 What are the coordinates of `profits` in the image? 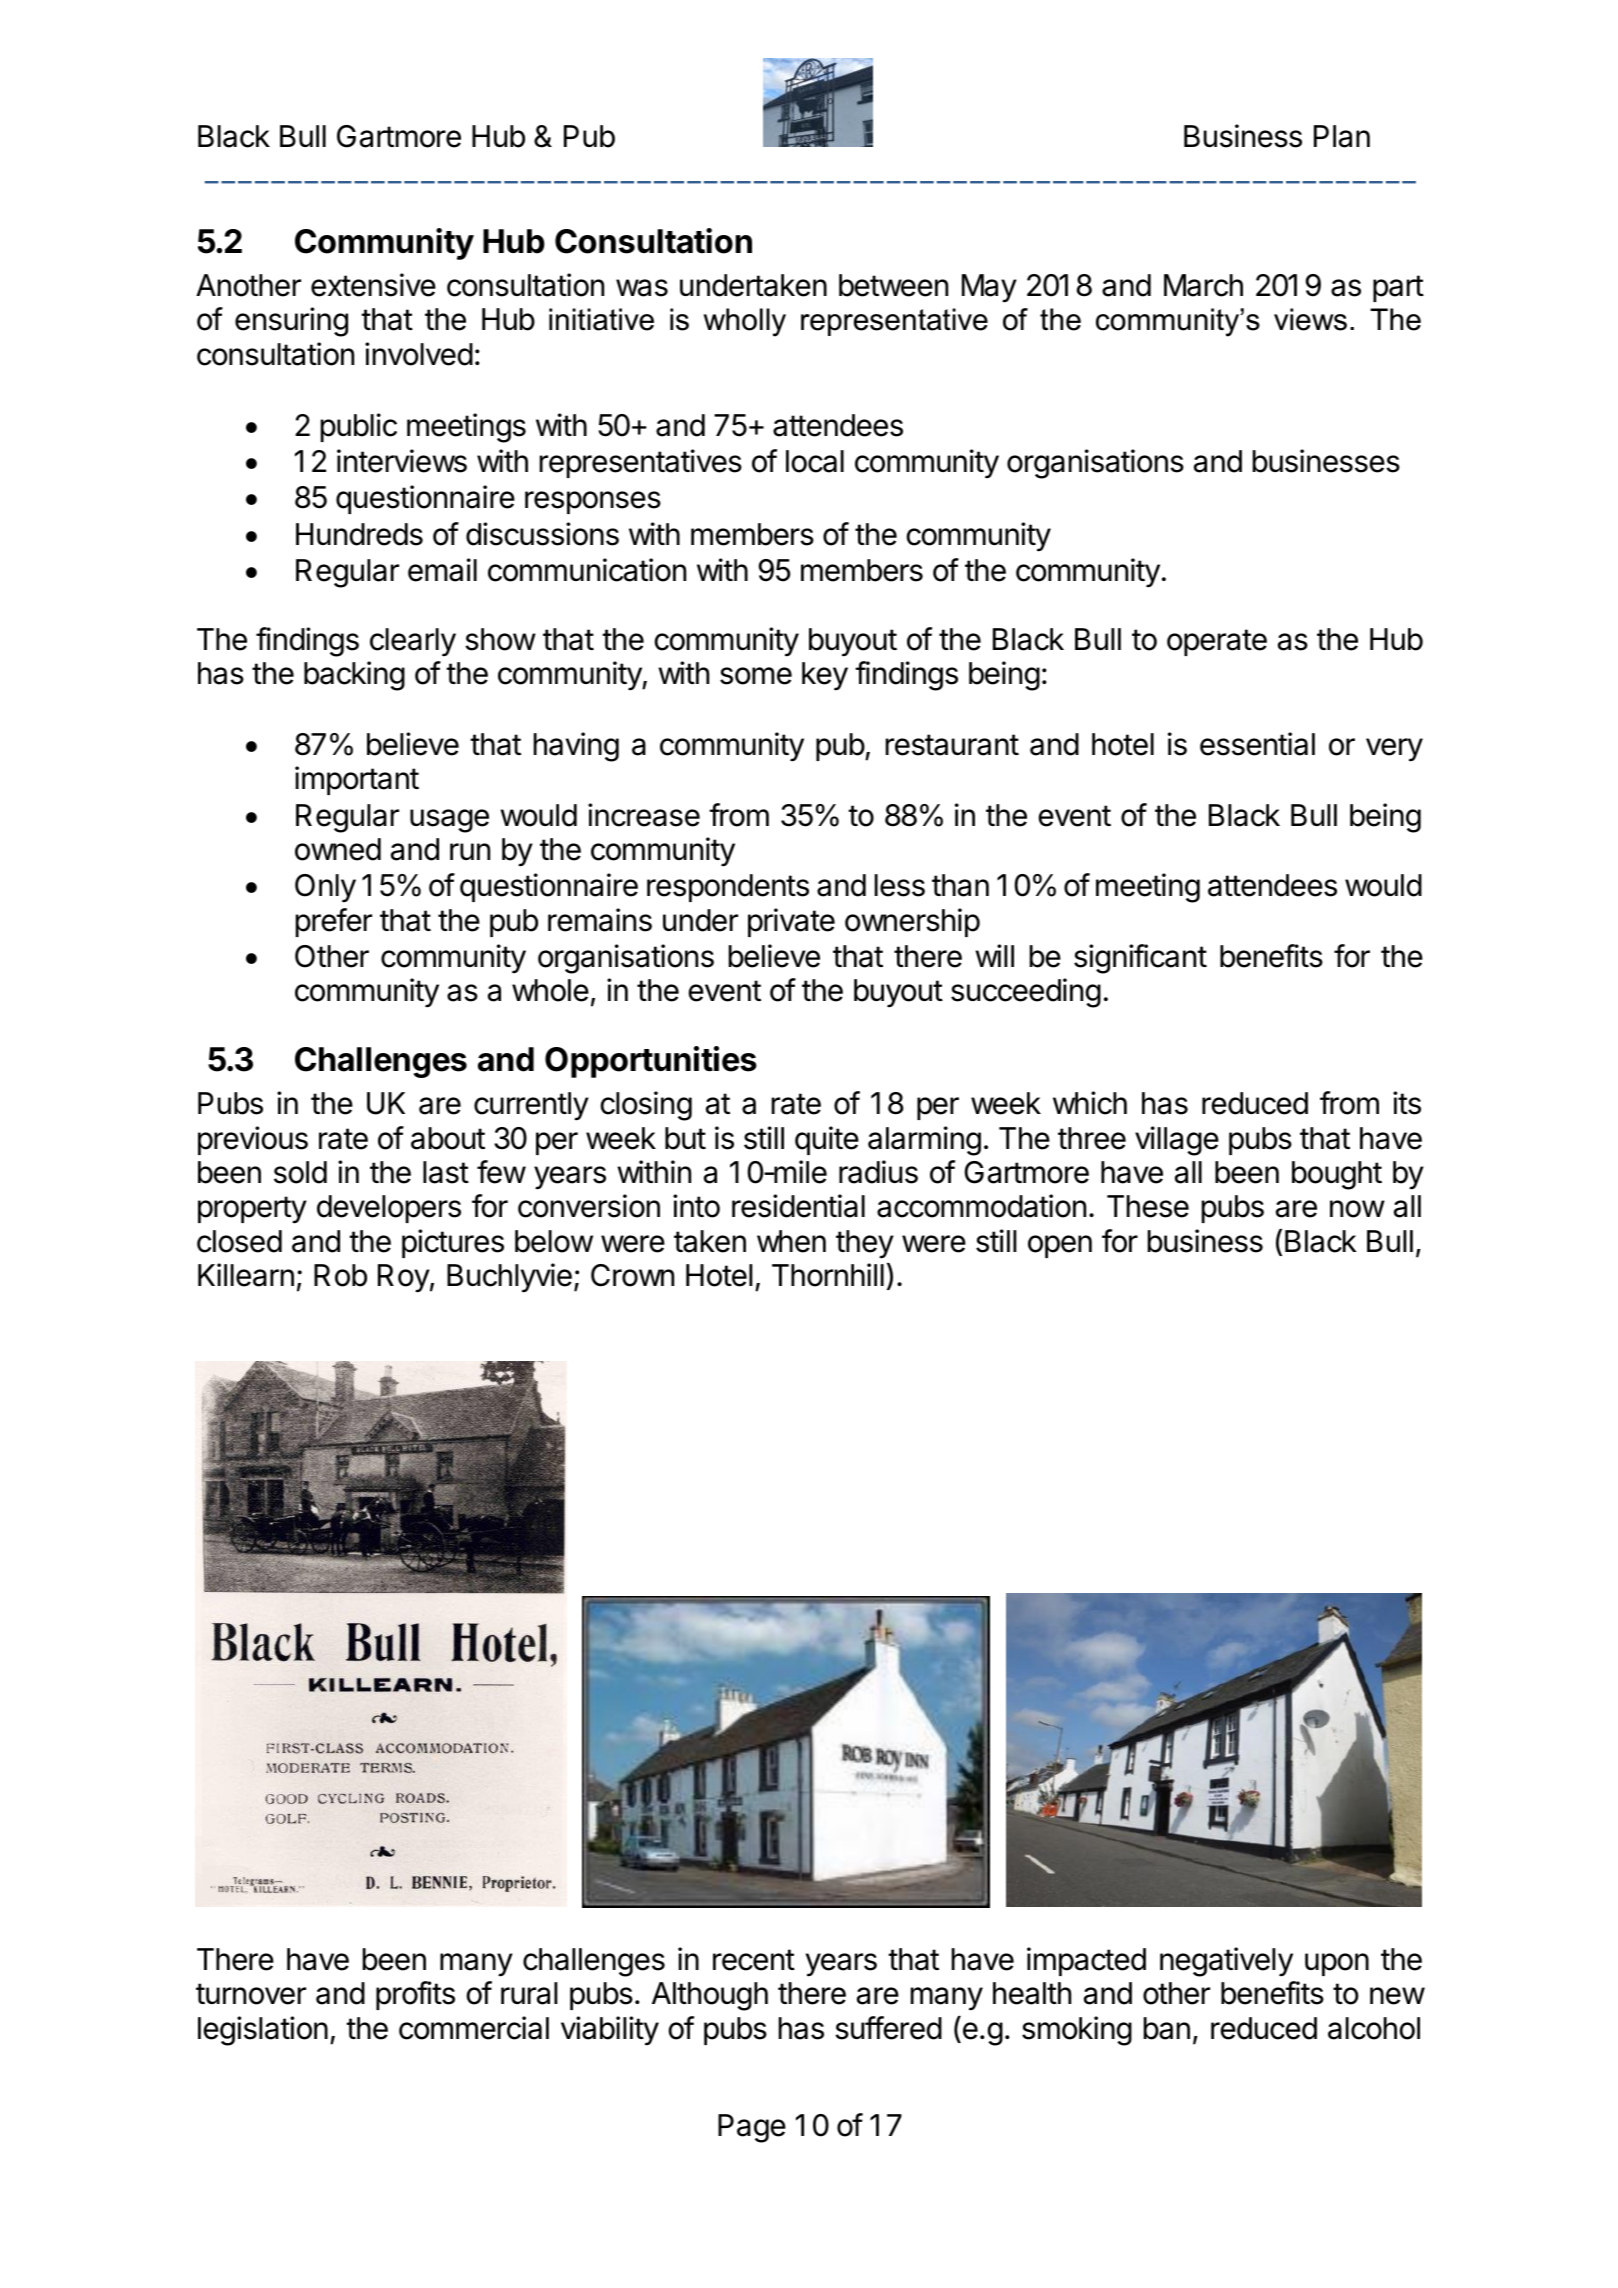 It's located at (415, 1995).
